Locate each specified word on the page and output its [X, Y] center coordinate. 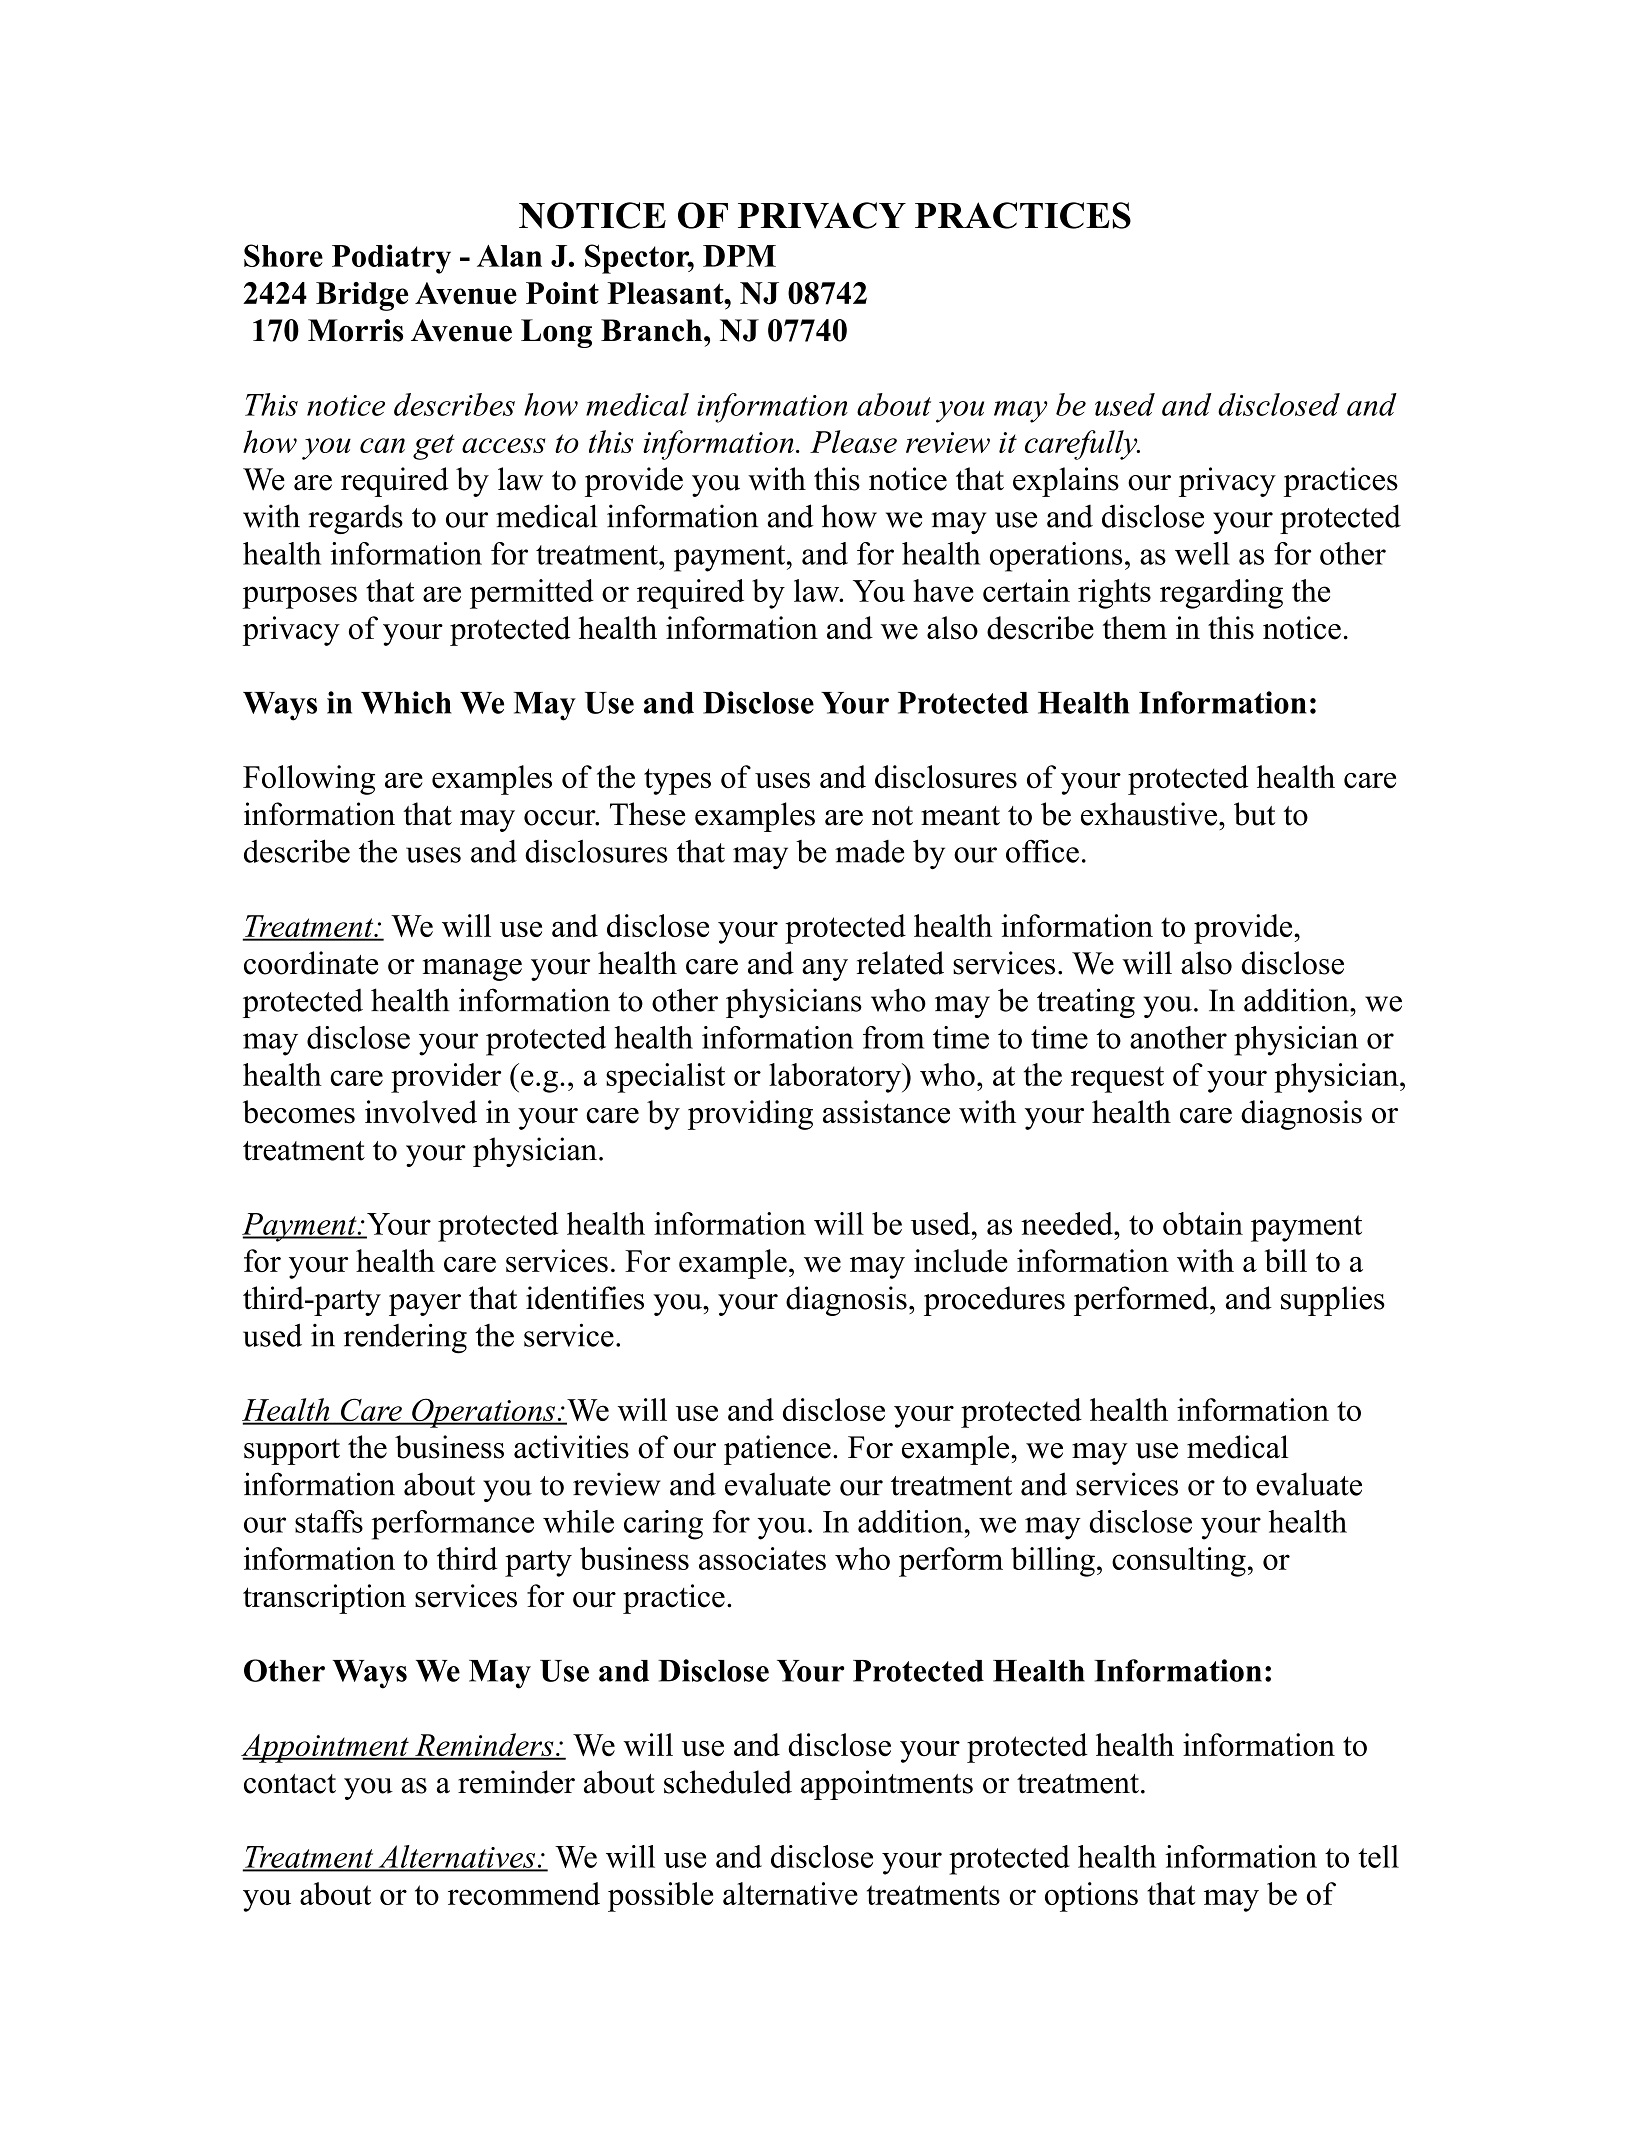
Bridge [362, 296]
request [1117, 1079]
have [943, 590]
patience [777, 1450]
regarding [1221, 594]
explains [1066, 482]
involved [421, 1112]
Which [406, 702]
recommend [524, 1893]
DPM [739, 256]
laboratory [836, 1078]
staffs [329, 1521]
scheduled [728, 1782]
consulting [1179, 1562]
